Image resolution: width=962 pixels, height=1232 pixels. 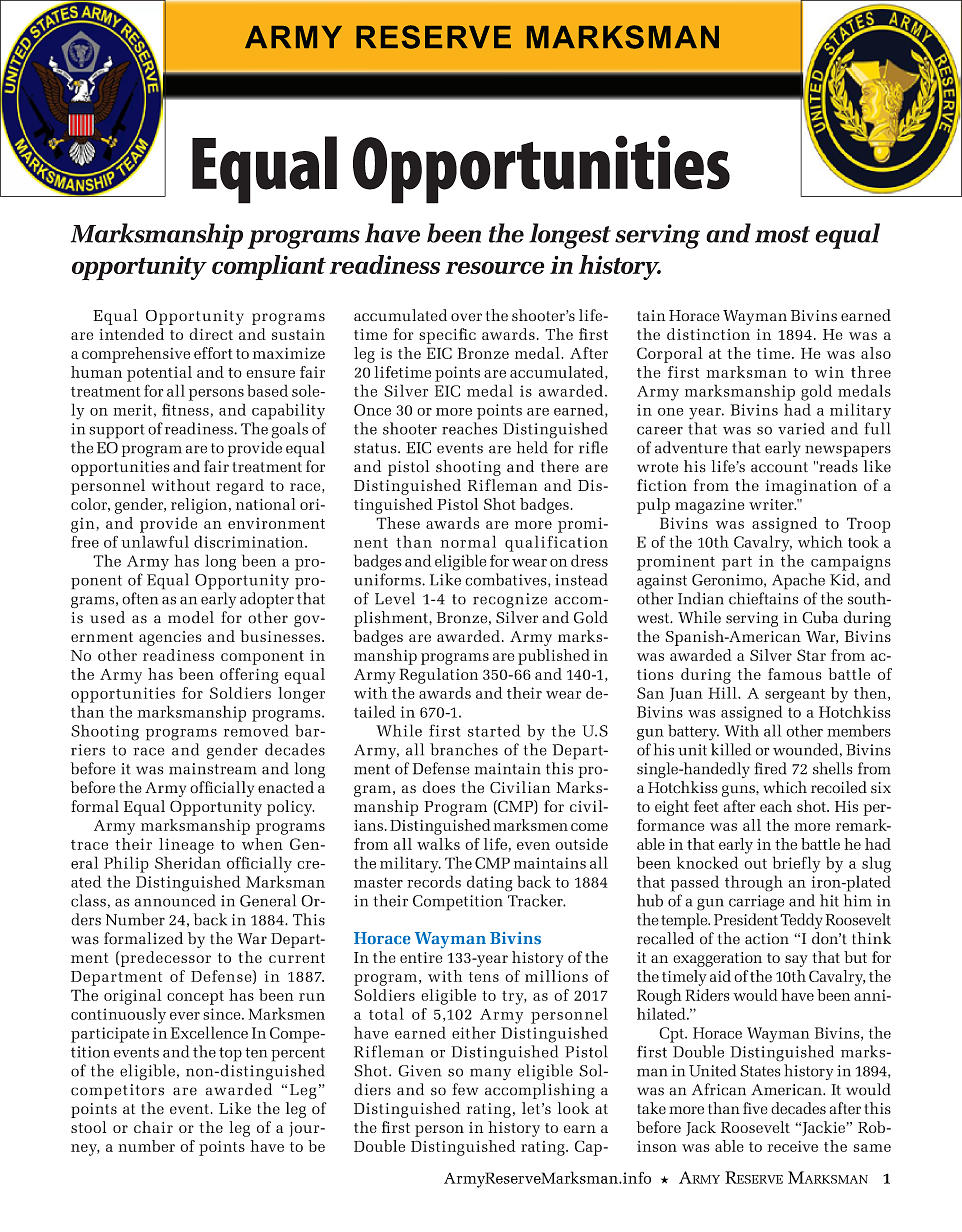 I want to click on resource, so click(x=495, y=267).
